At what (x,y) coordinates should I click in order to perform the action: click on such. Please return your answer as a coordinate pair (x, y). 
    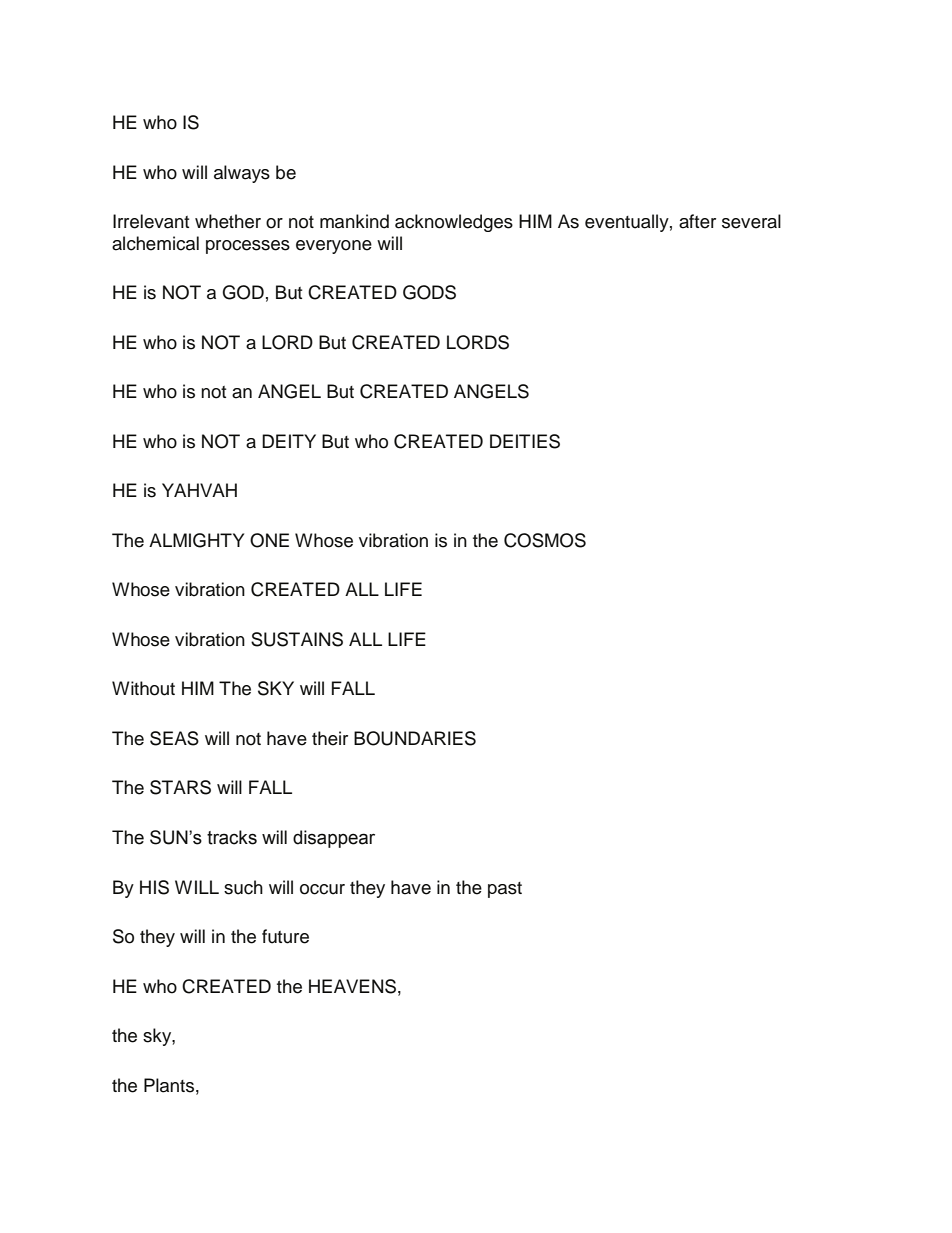
    Looking at the image, I should click on (243, 887).
